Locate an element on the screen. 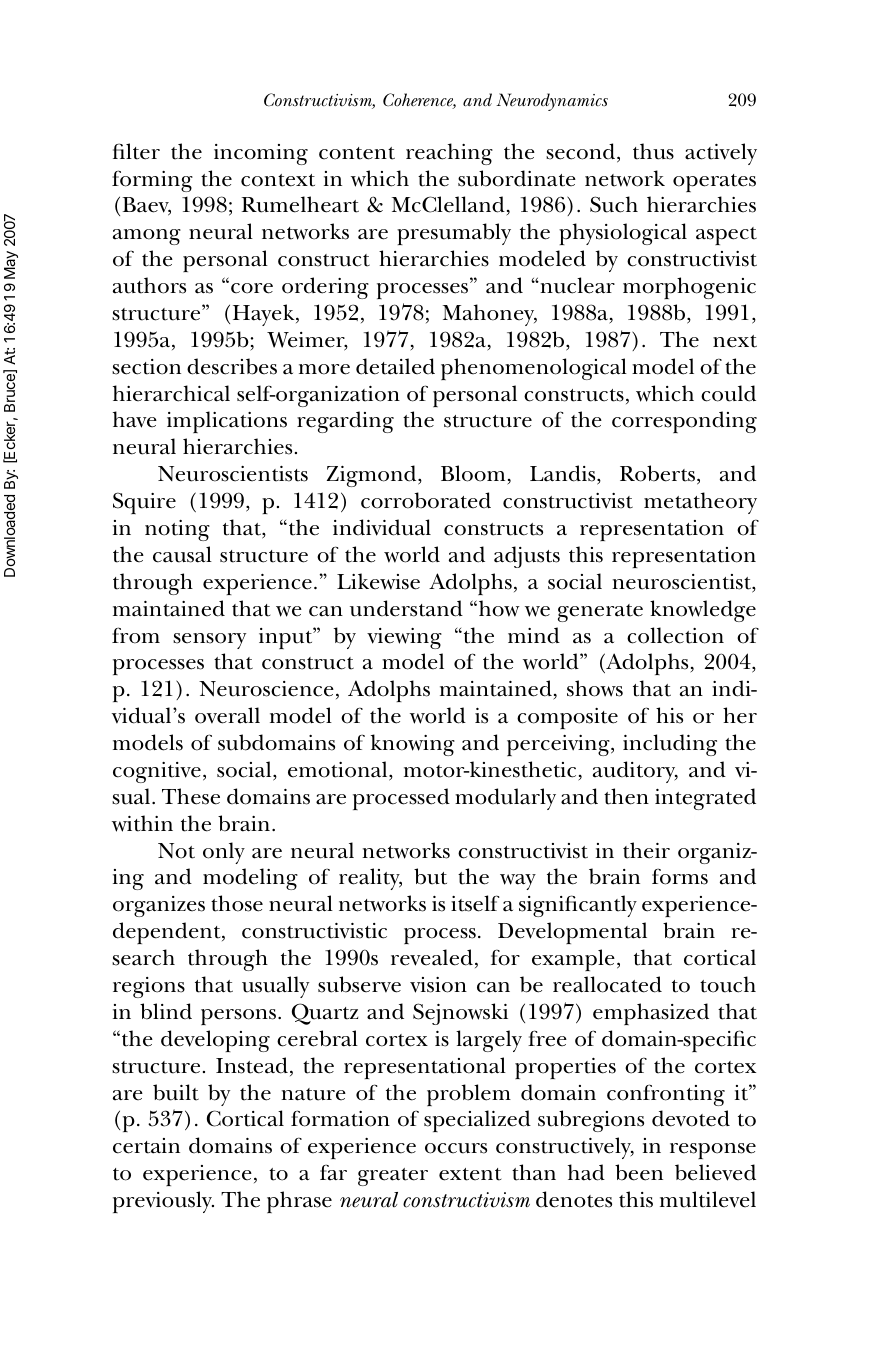  previously is located at coordinates (163, 1202).
